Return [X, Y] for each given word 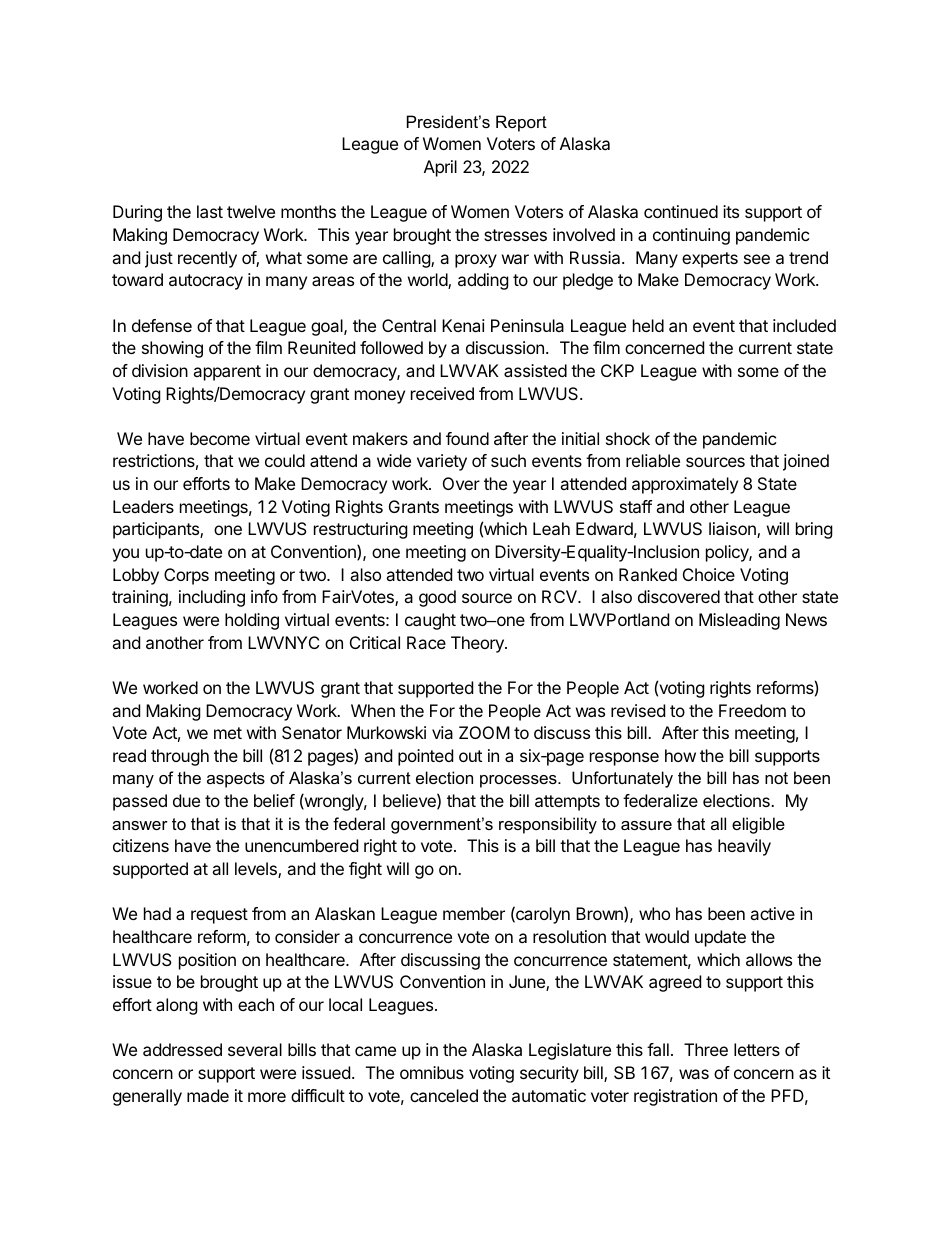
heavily [744, 847]
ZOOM [484, 732]
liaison [733, 530]
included [804, 325]
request [219, 916]
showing [172, 349]
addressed [182, 1049]
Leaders [143, 506]
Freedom [752, 710]
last [210, 211]
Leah [551, 528]
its [731, 211]
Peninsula [527, 325]
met [228, 733]
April [440, 168]
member [474, 913]
